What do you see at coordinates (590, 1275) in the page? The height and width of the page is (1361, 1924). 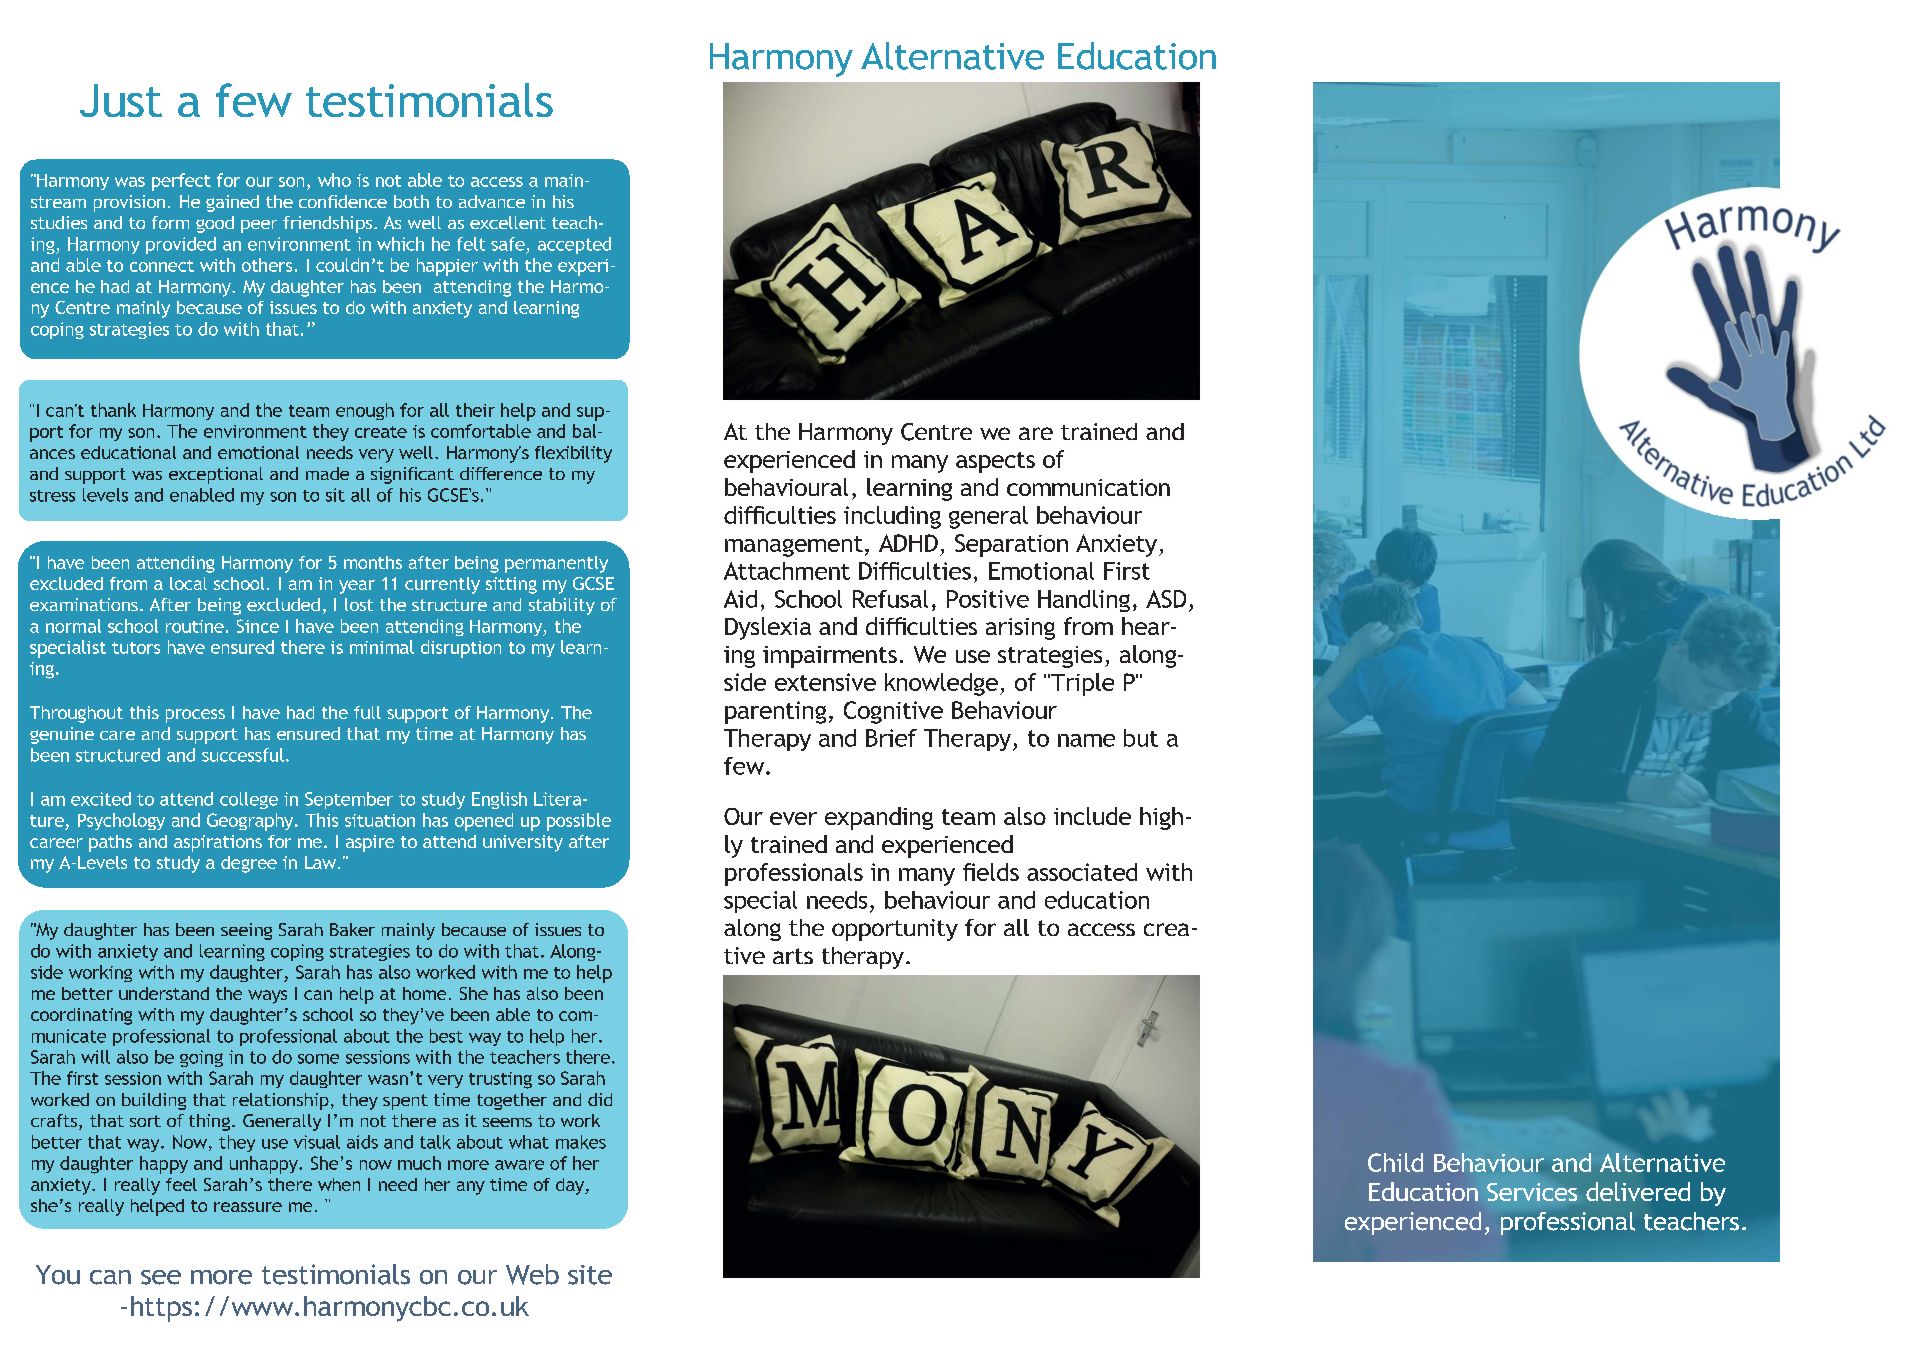 I see `site` at bounding box center [590, 1275].
